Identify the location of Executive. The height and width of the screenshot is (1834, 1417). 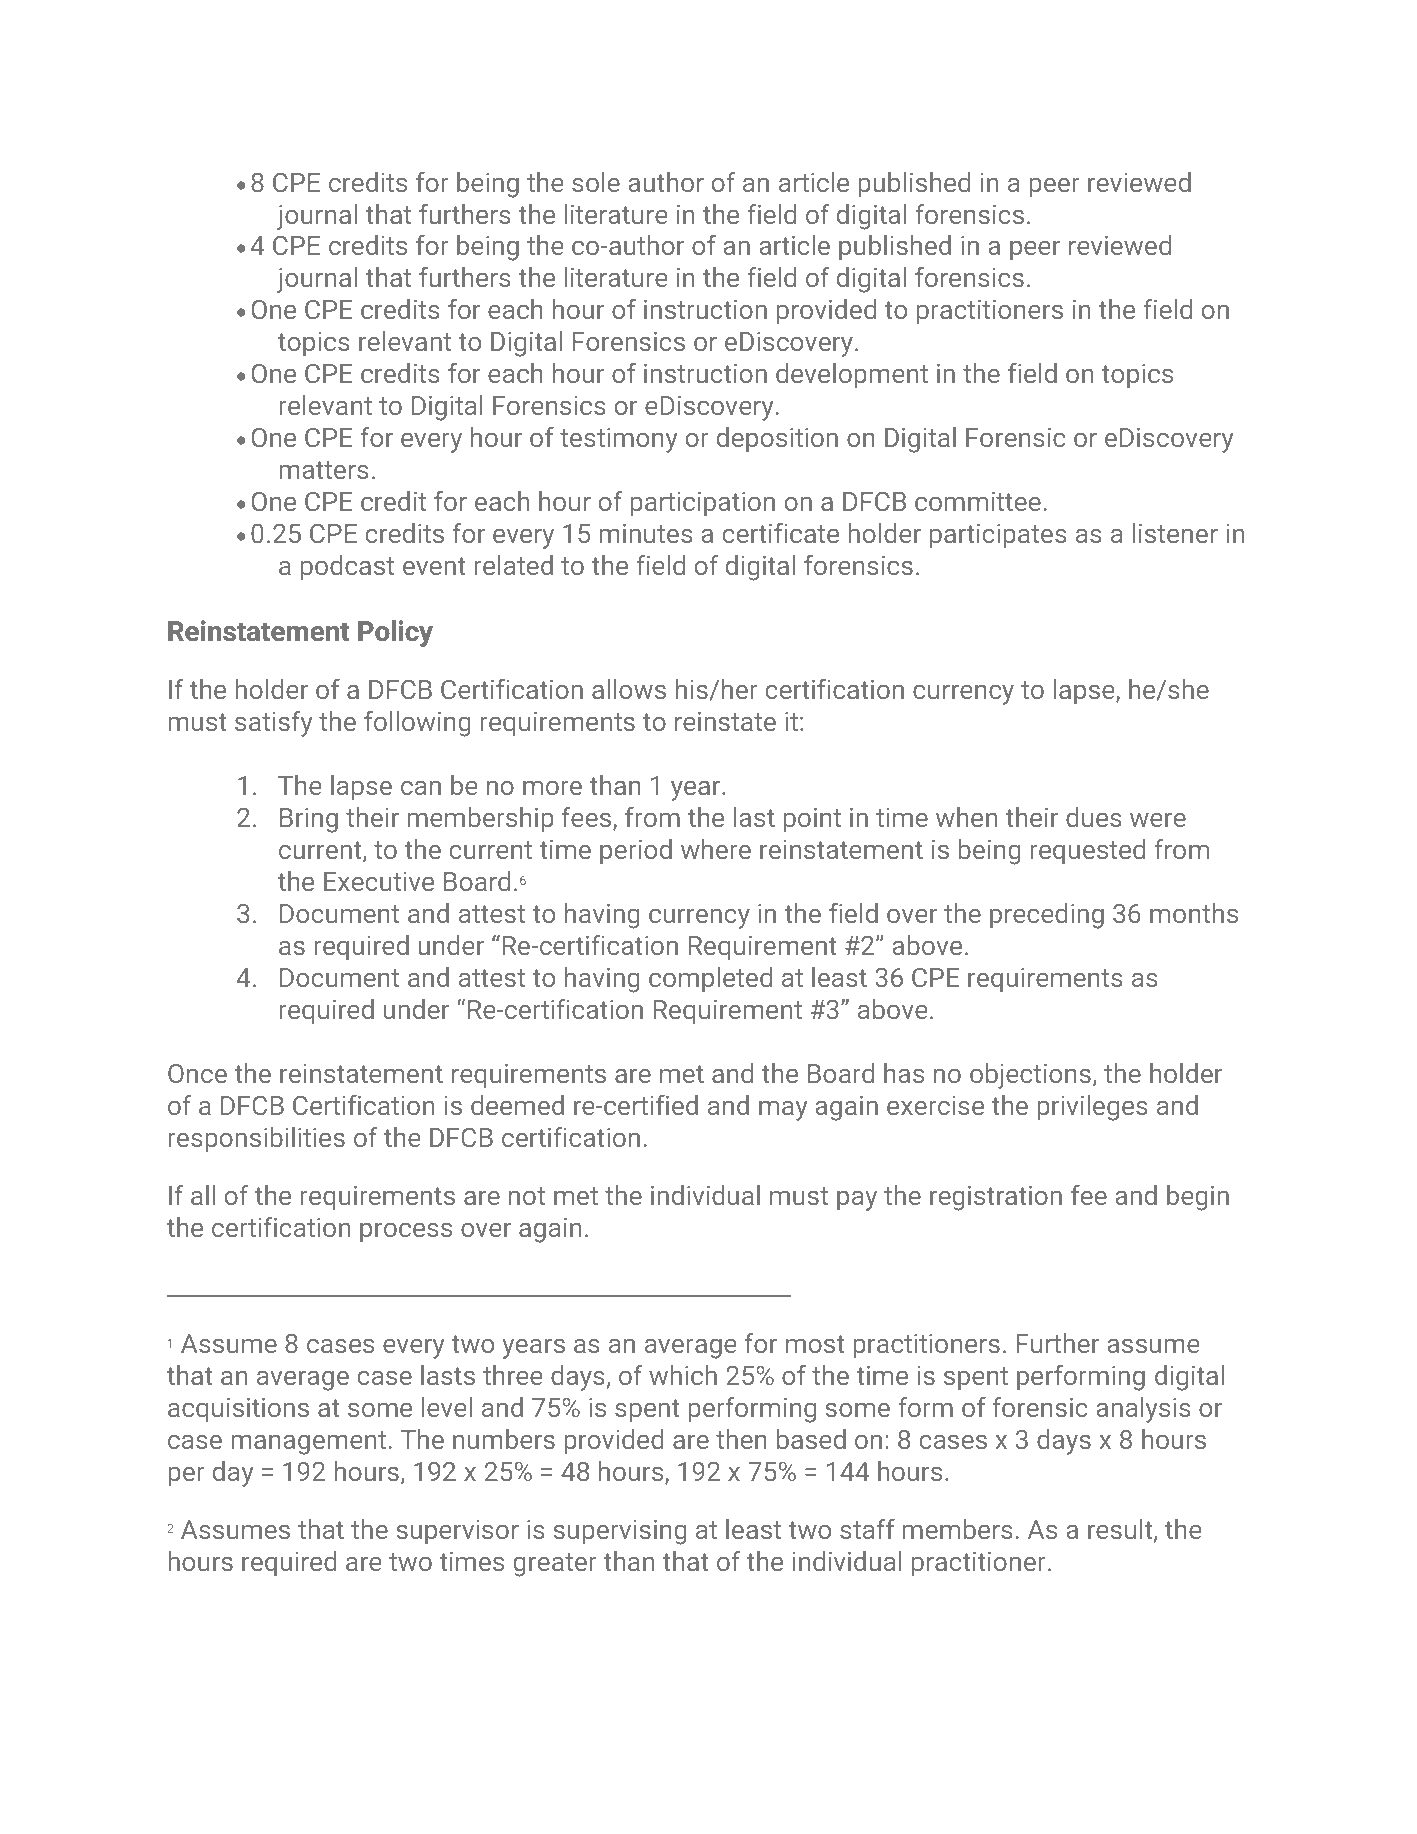
(379, 881).
